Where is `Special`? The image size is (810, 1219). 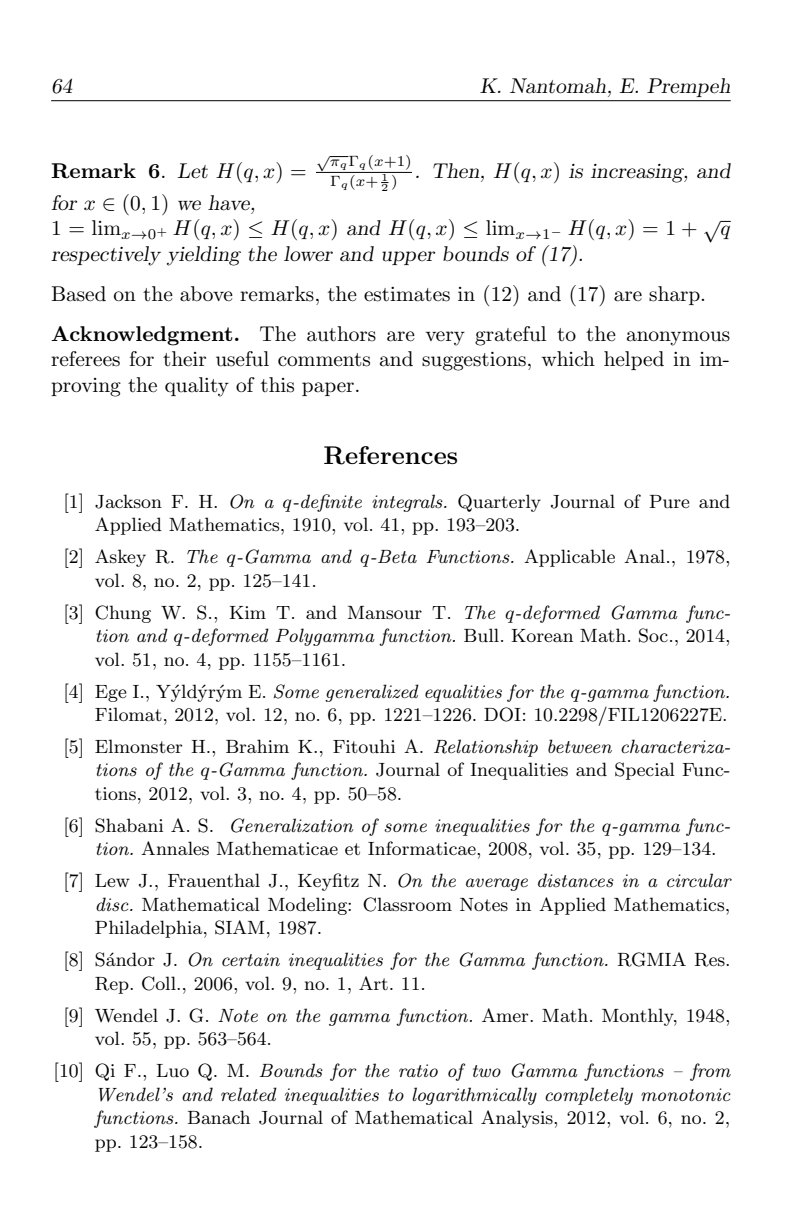 Special is located at coordinates (645, 771).
